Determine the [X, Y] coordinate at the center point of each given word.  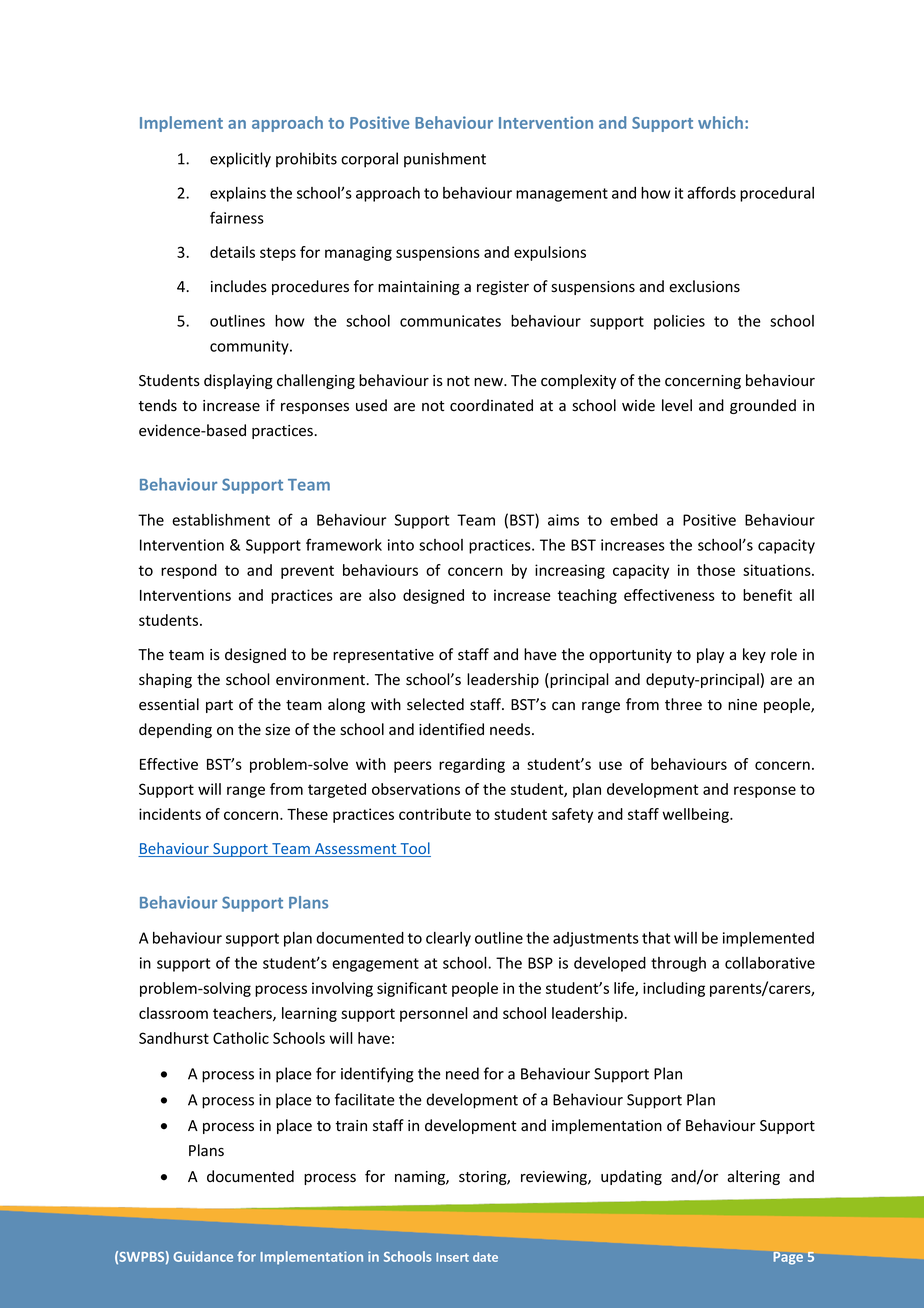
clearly [448, 939]
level [677, 405]
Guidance [203, 1256]
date [485, 1257]
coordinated [491, 405]
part [219, 706]
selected [435, 704]
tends [158, 405]
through [678, 964]
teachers [243, 1014]
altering [753, 1177]
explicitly [240, 160]
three [683, 704]
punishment [445, 160]
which [722, 122]
